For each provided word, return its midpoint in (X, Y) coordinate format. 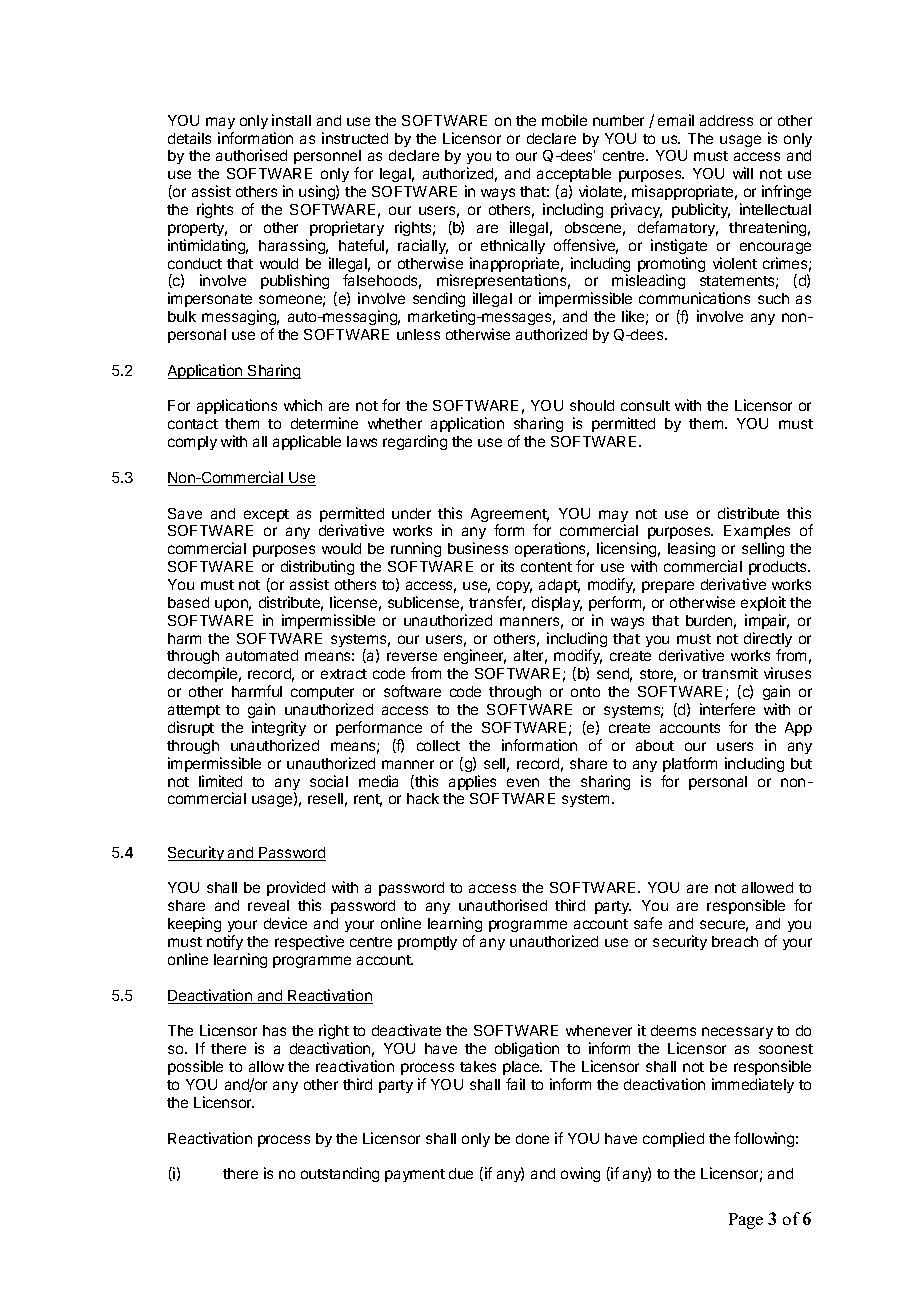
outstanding (340, 1174)
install (291, 120)
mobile (564, 120)
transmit (730, 673)
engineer (475, 656)
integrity (279, 728)
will (743, 173)
